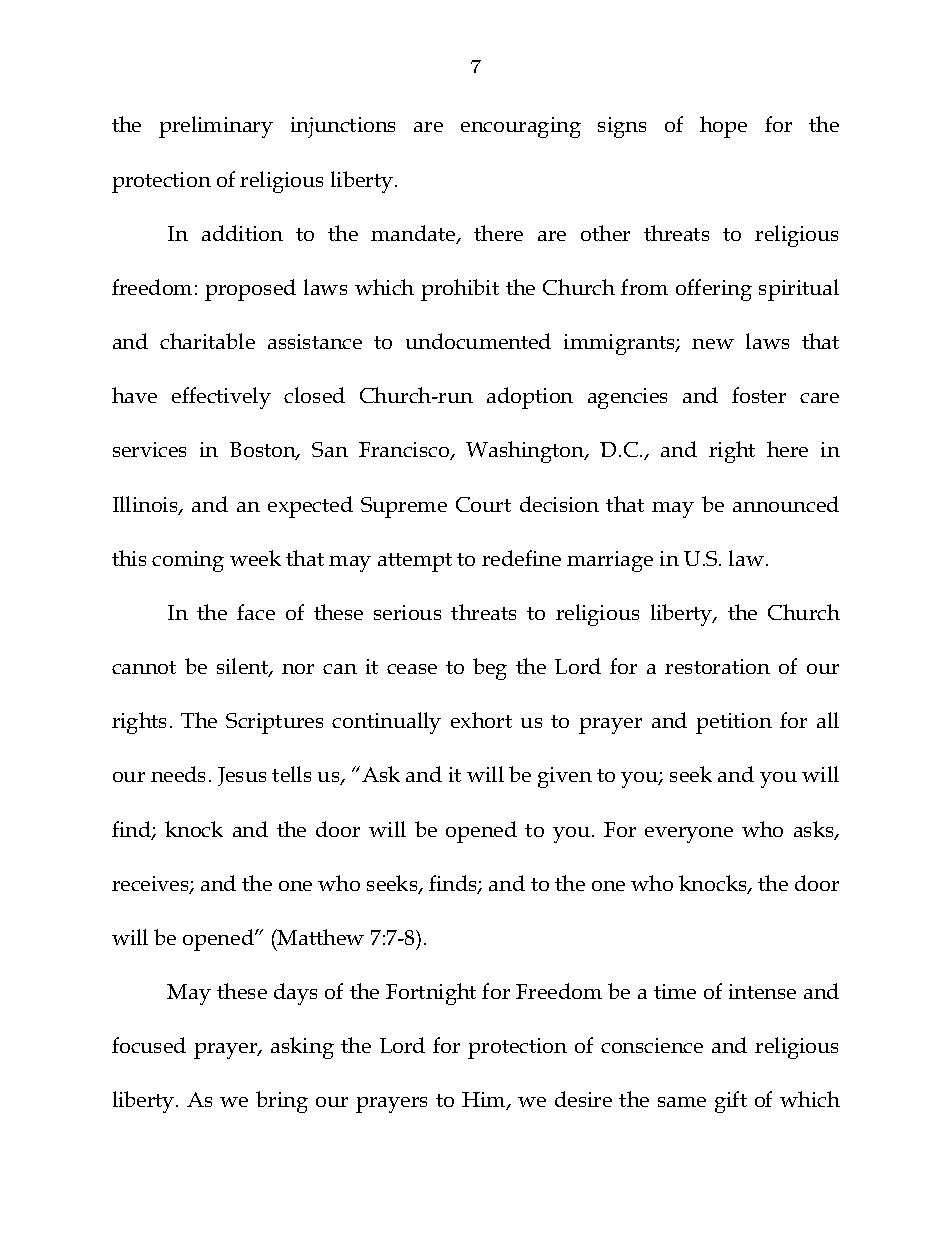 This document has width=952, height=1233. What do you see at coordinates (221, 398) in the document?
I see `effectively` at bounding box center [221, 398].
